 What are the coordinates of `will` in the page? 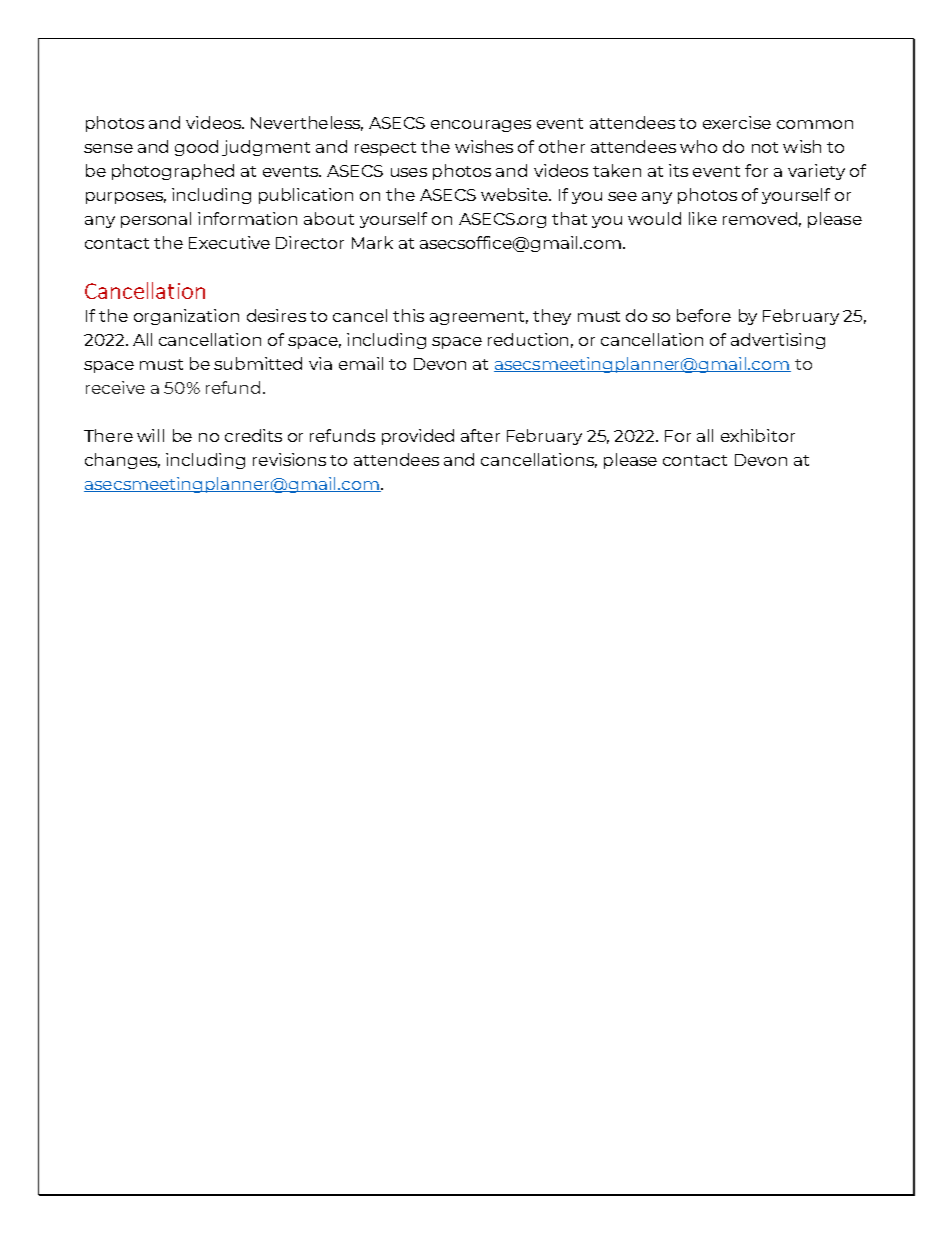 It's located at (150, 435).
